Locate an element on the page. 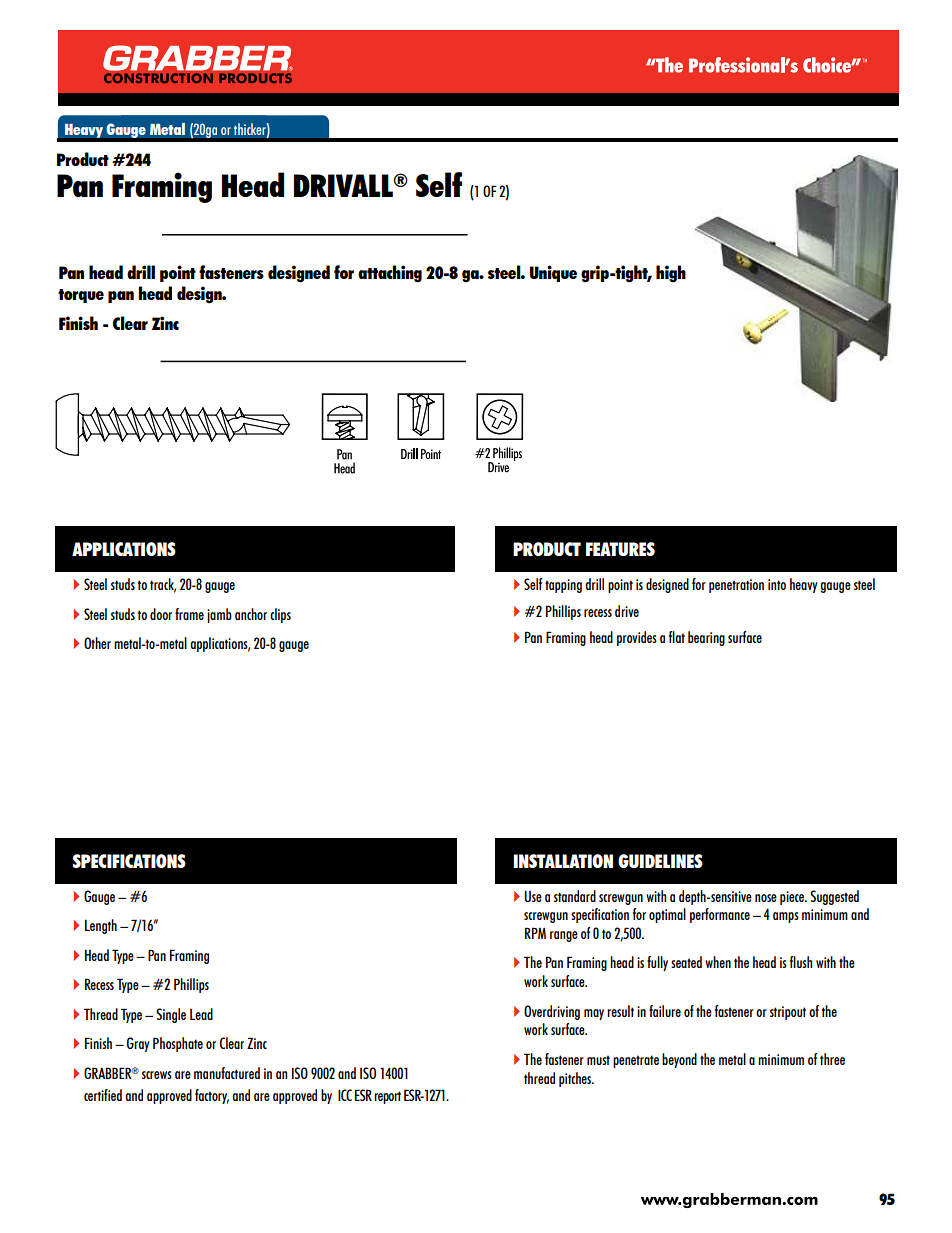 Image resolution: width=952 pixels, height=1233 pixels. screws is located at coordinates (157, 1075).
